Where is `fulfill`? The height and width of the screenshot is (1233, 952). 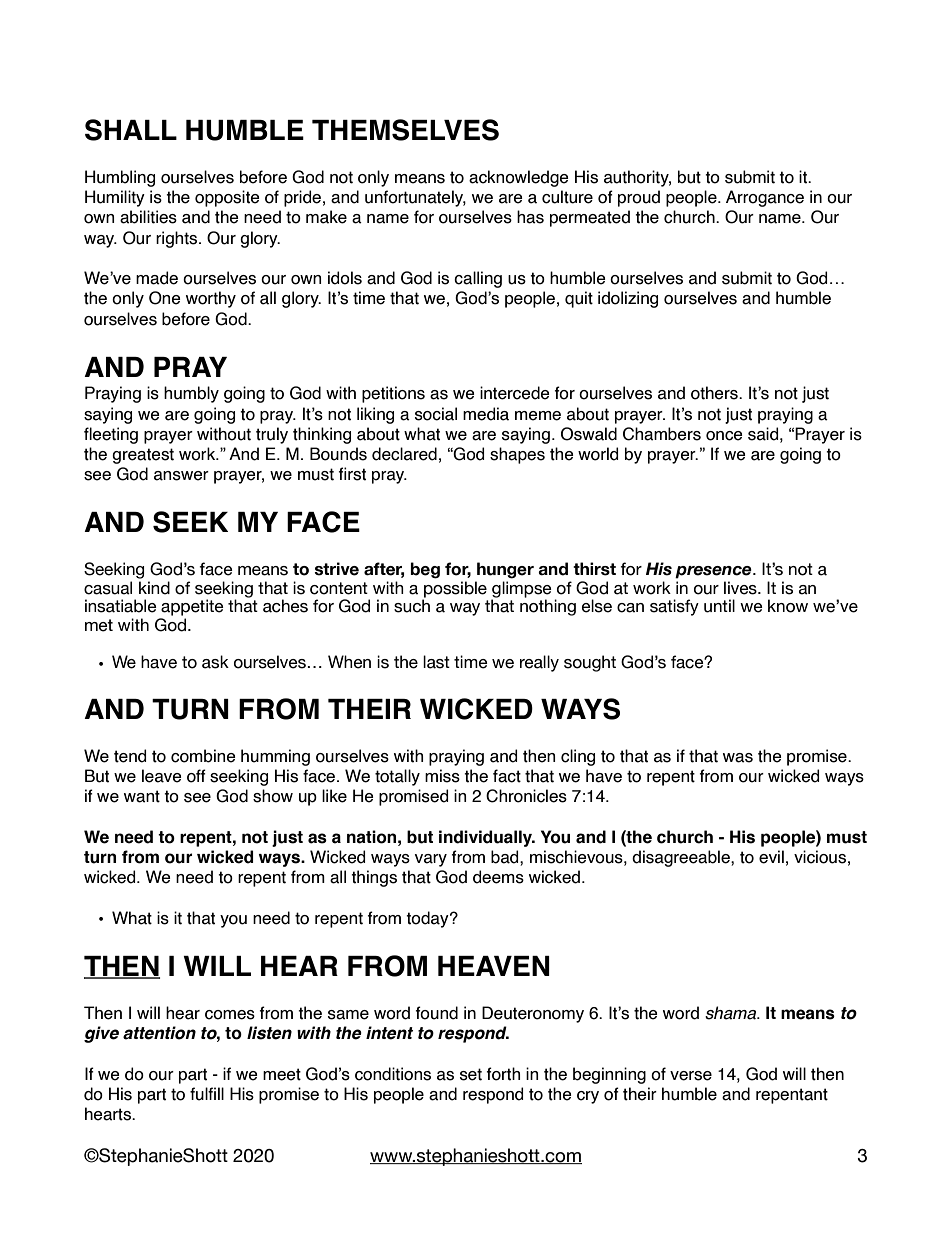
fulfill is located at coordinates (207, 1094).
